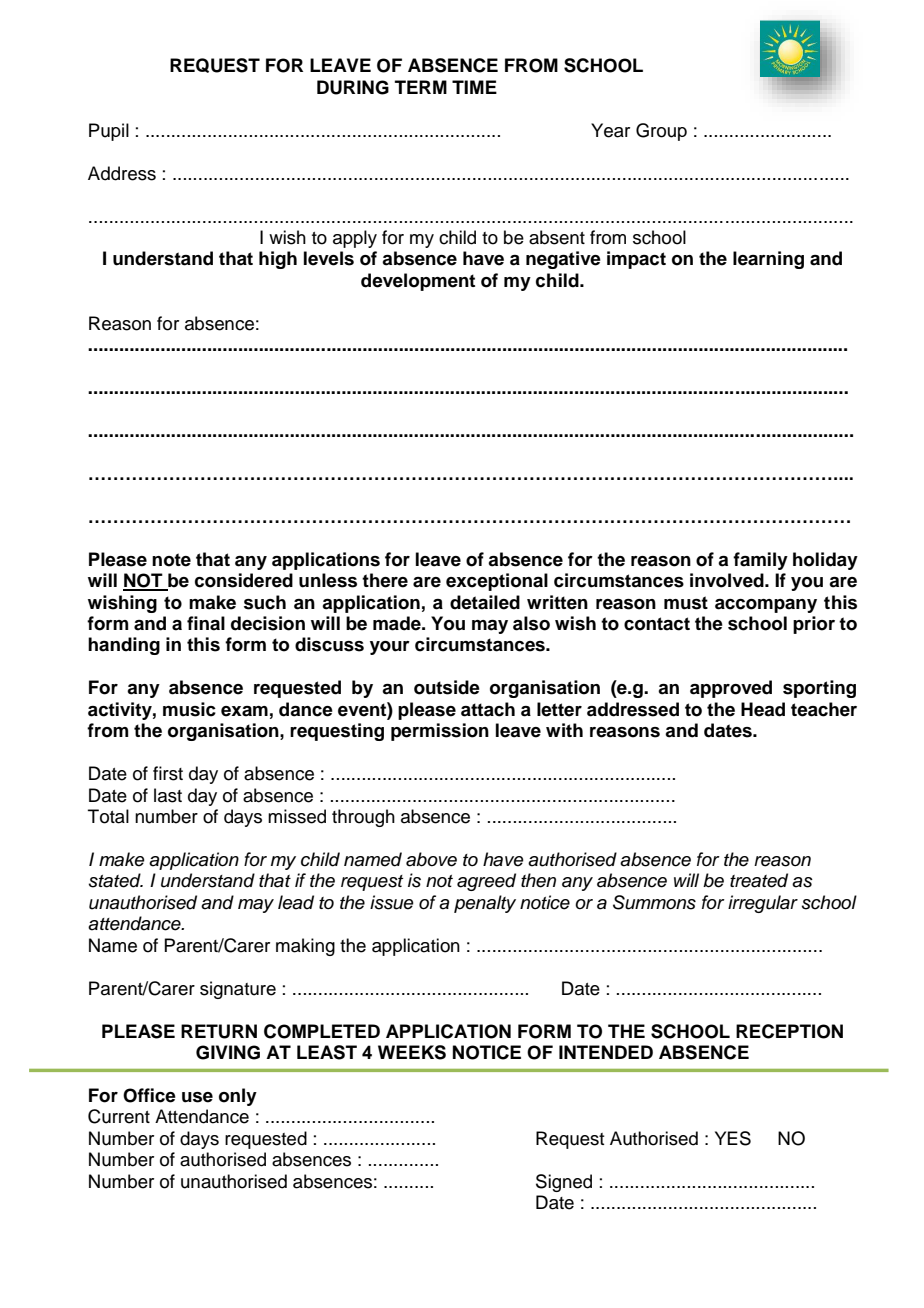  Describe the element at coordinates (759, 880) in the image. I see `treated` at that location.
